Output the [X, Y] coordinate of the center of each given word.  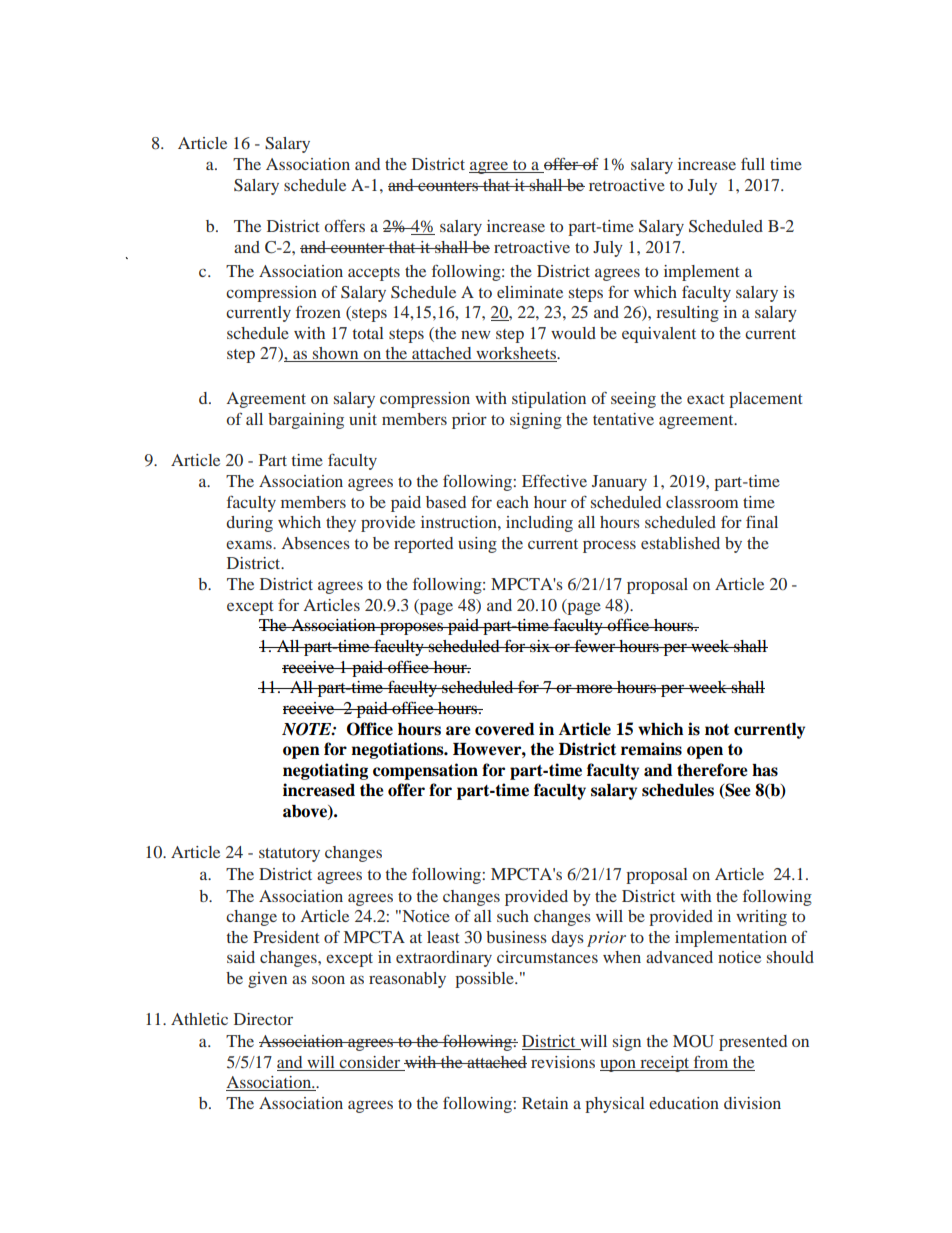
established [680, 543]
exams [250, 544]
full [753, 163]
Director [263, 1019]
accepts [374, 274]
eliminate [530, 292]
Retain [545, 1103]
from [711, 1061]
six [540, 646]
